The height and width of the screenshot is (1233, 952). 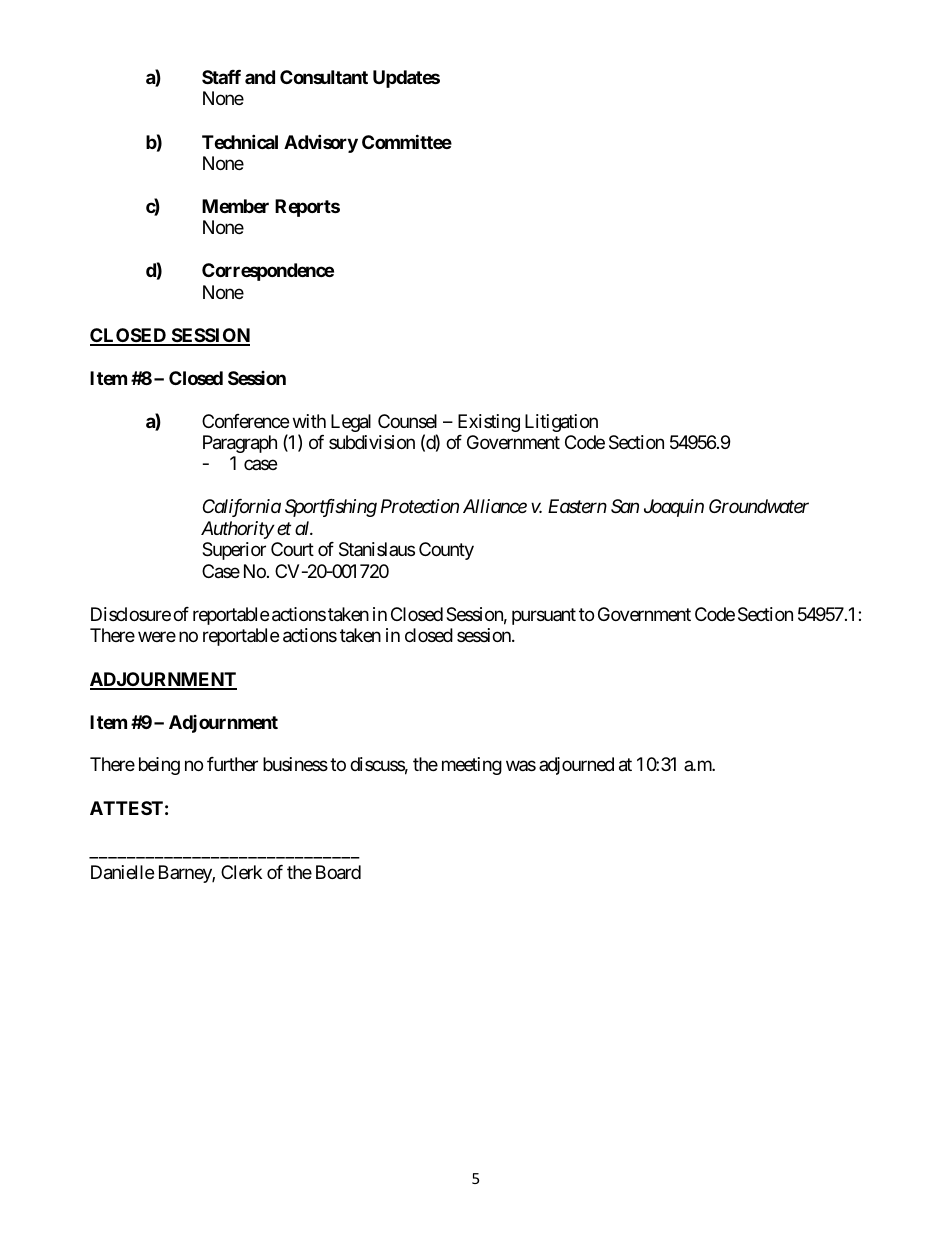 What do you see at coordinates (674, 508) in the screenshot?
I see `Joaquin` at bounding box center [674, 508].
